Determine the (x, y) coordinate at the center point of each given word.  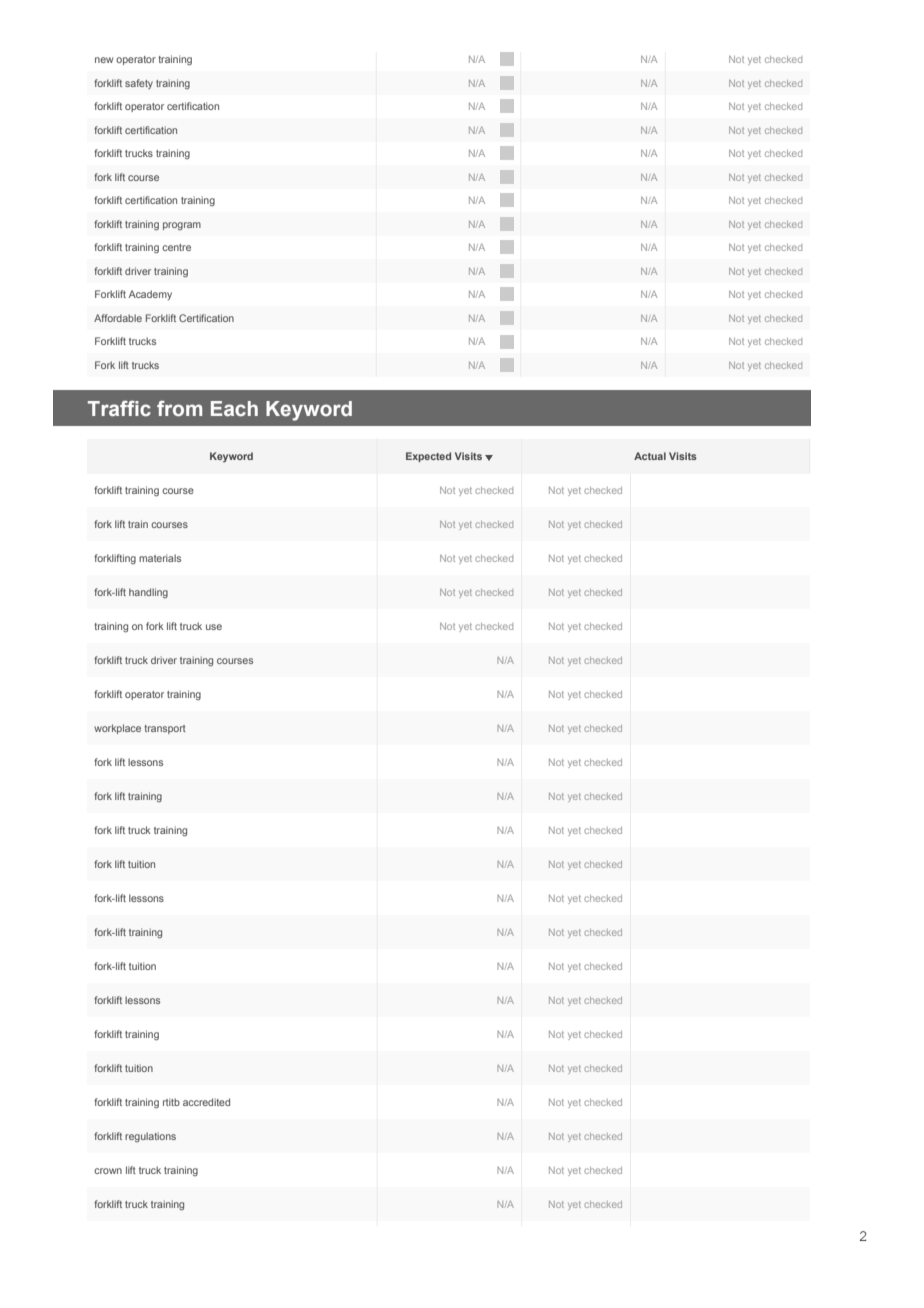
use (214, 627)
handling (148, 593)
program (182, 226)
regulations (150, 1137)
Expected (428, 457)
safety (139, 84)
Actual (650, 456)
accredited (206, 1102)
